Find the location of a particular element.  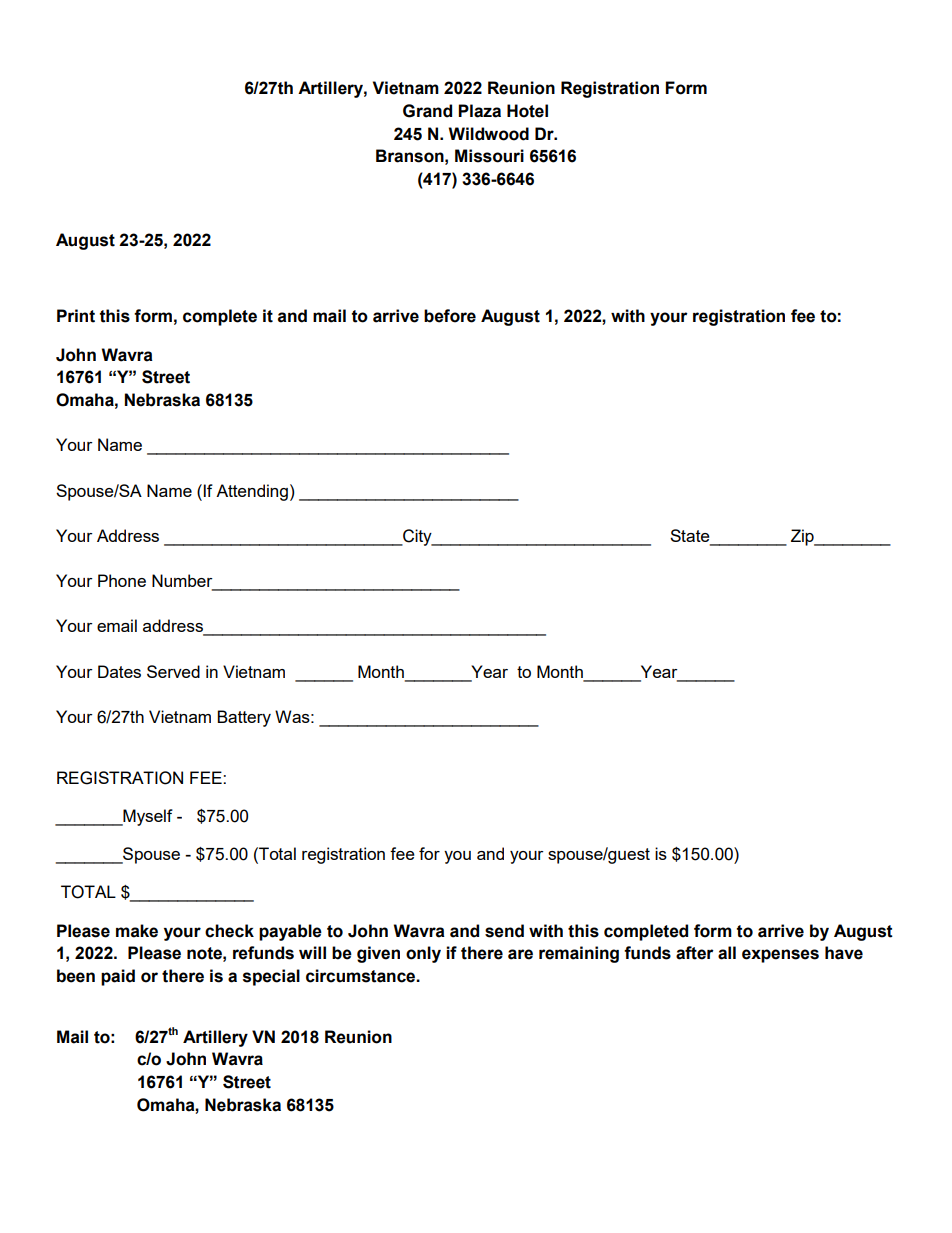

Grand is located at coordinates (427, 111).
